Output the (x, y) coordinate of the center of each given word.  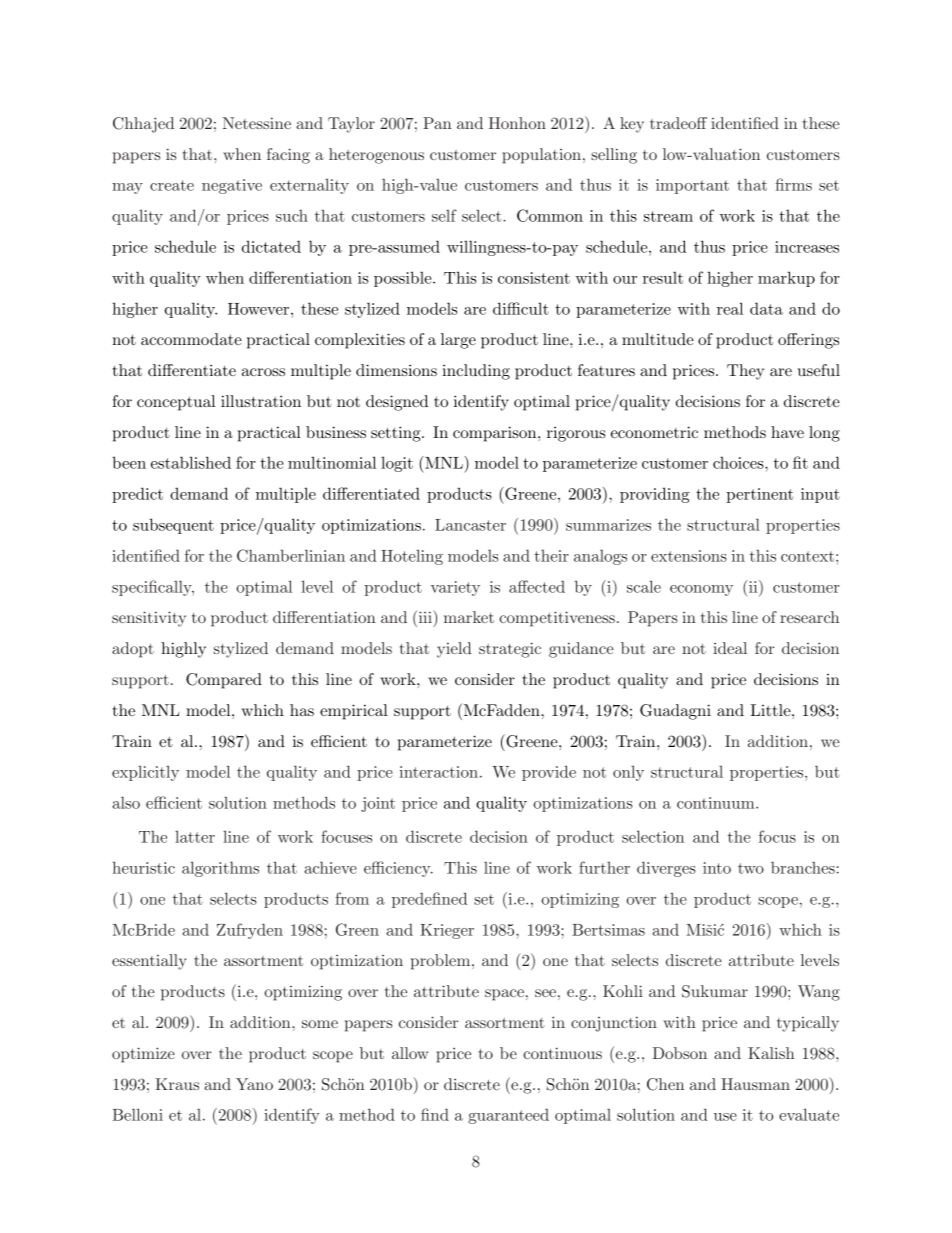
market (469, 617)
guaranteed (508, 1116)
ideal (730, 648)
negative (232, 186)
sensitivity (149, 619)
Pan (437, 123)
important (692, 186)
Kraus (177, 1084)
